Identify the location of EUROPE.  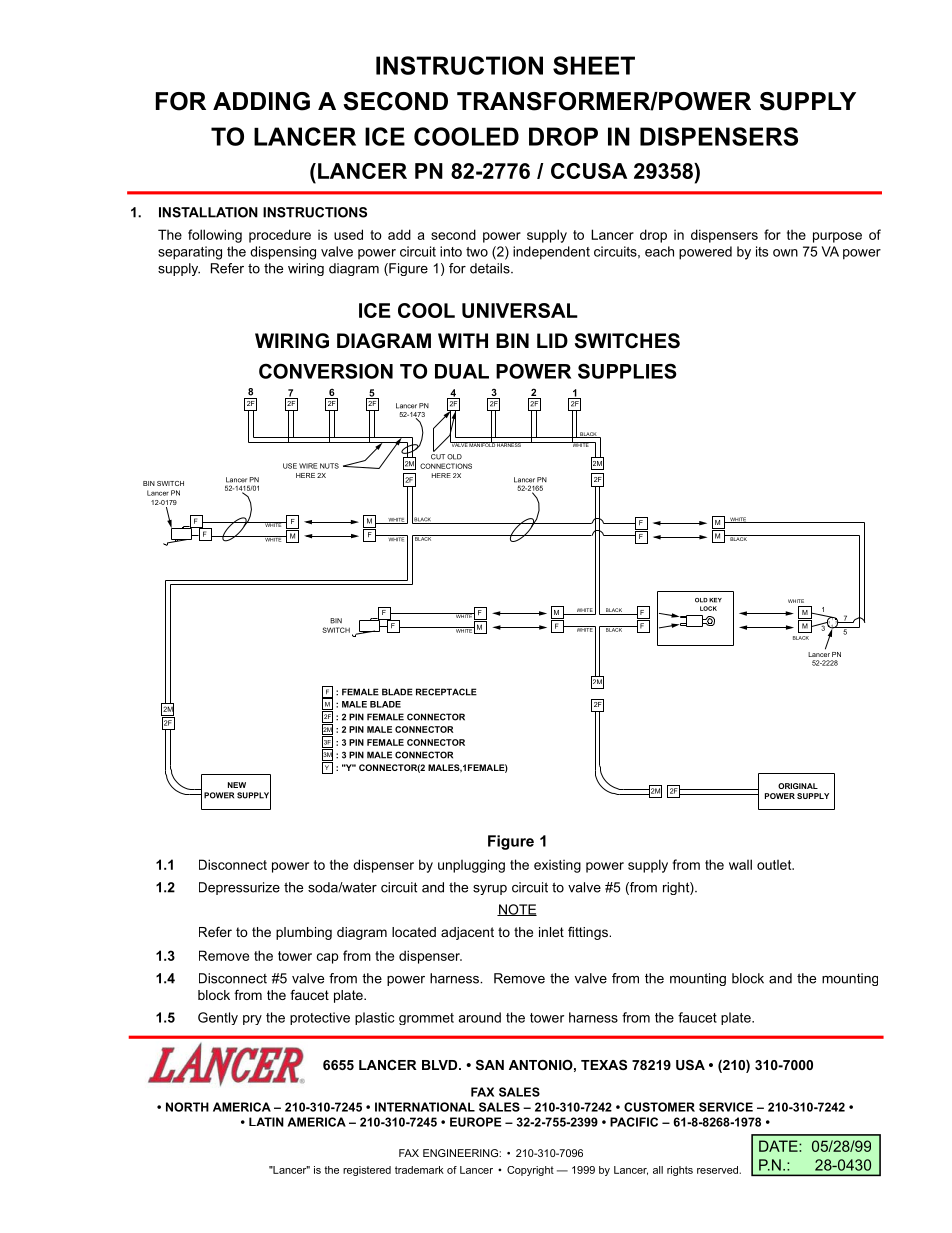
(475, 1122).
